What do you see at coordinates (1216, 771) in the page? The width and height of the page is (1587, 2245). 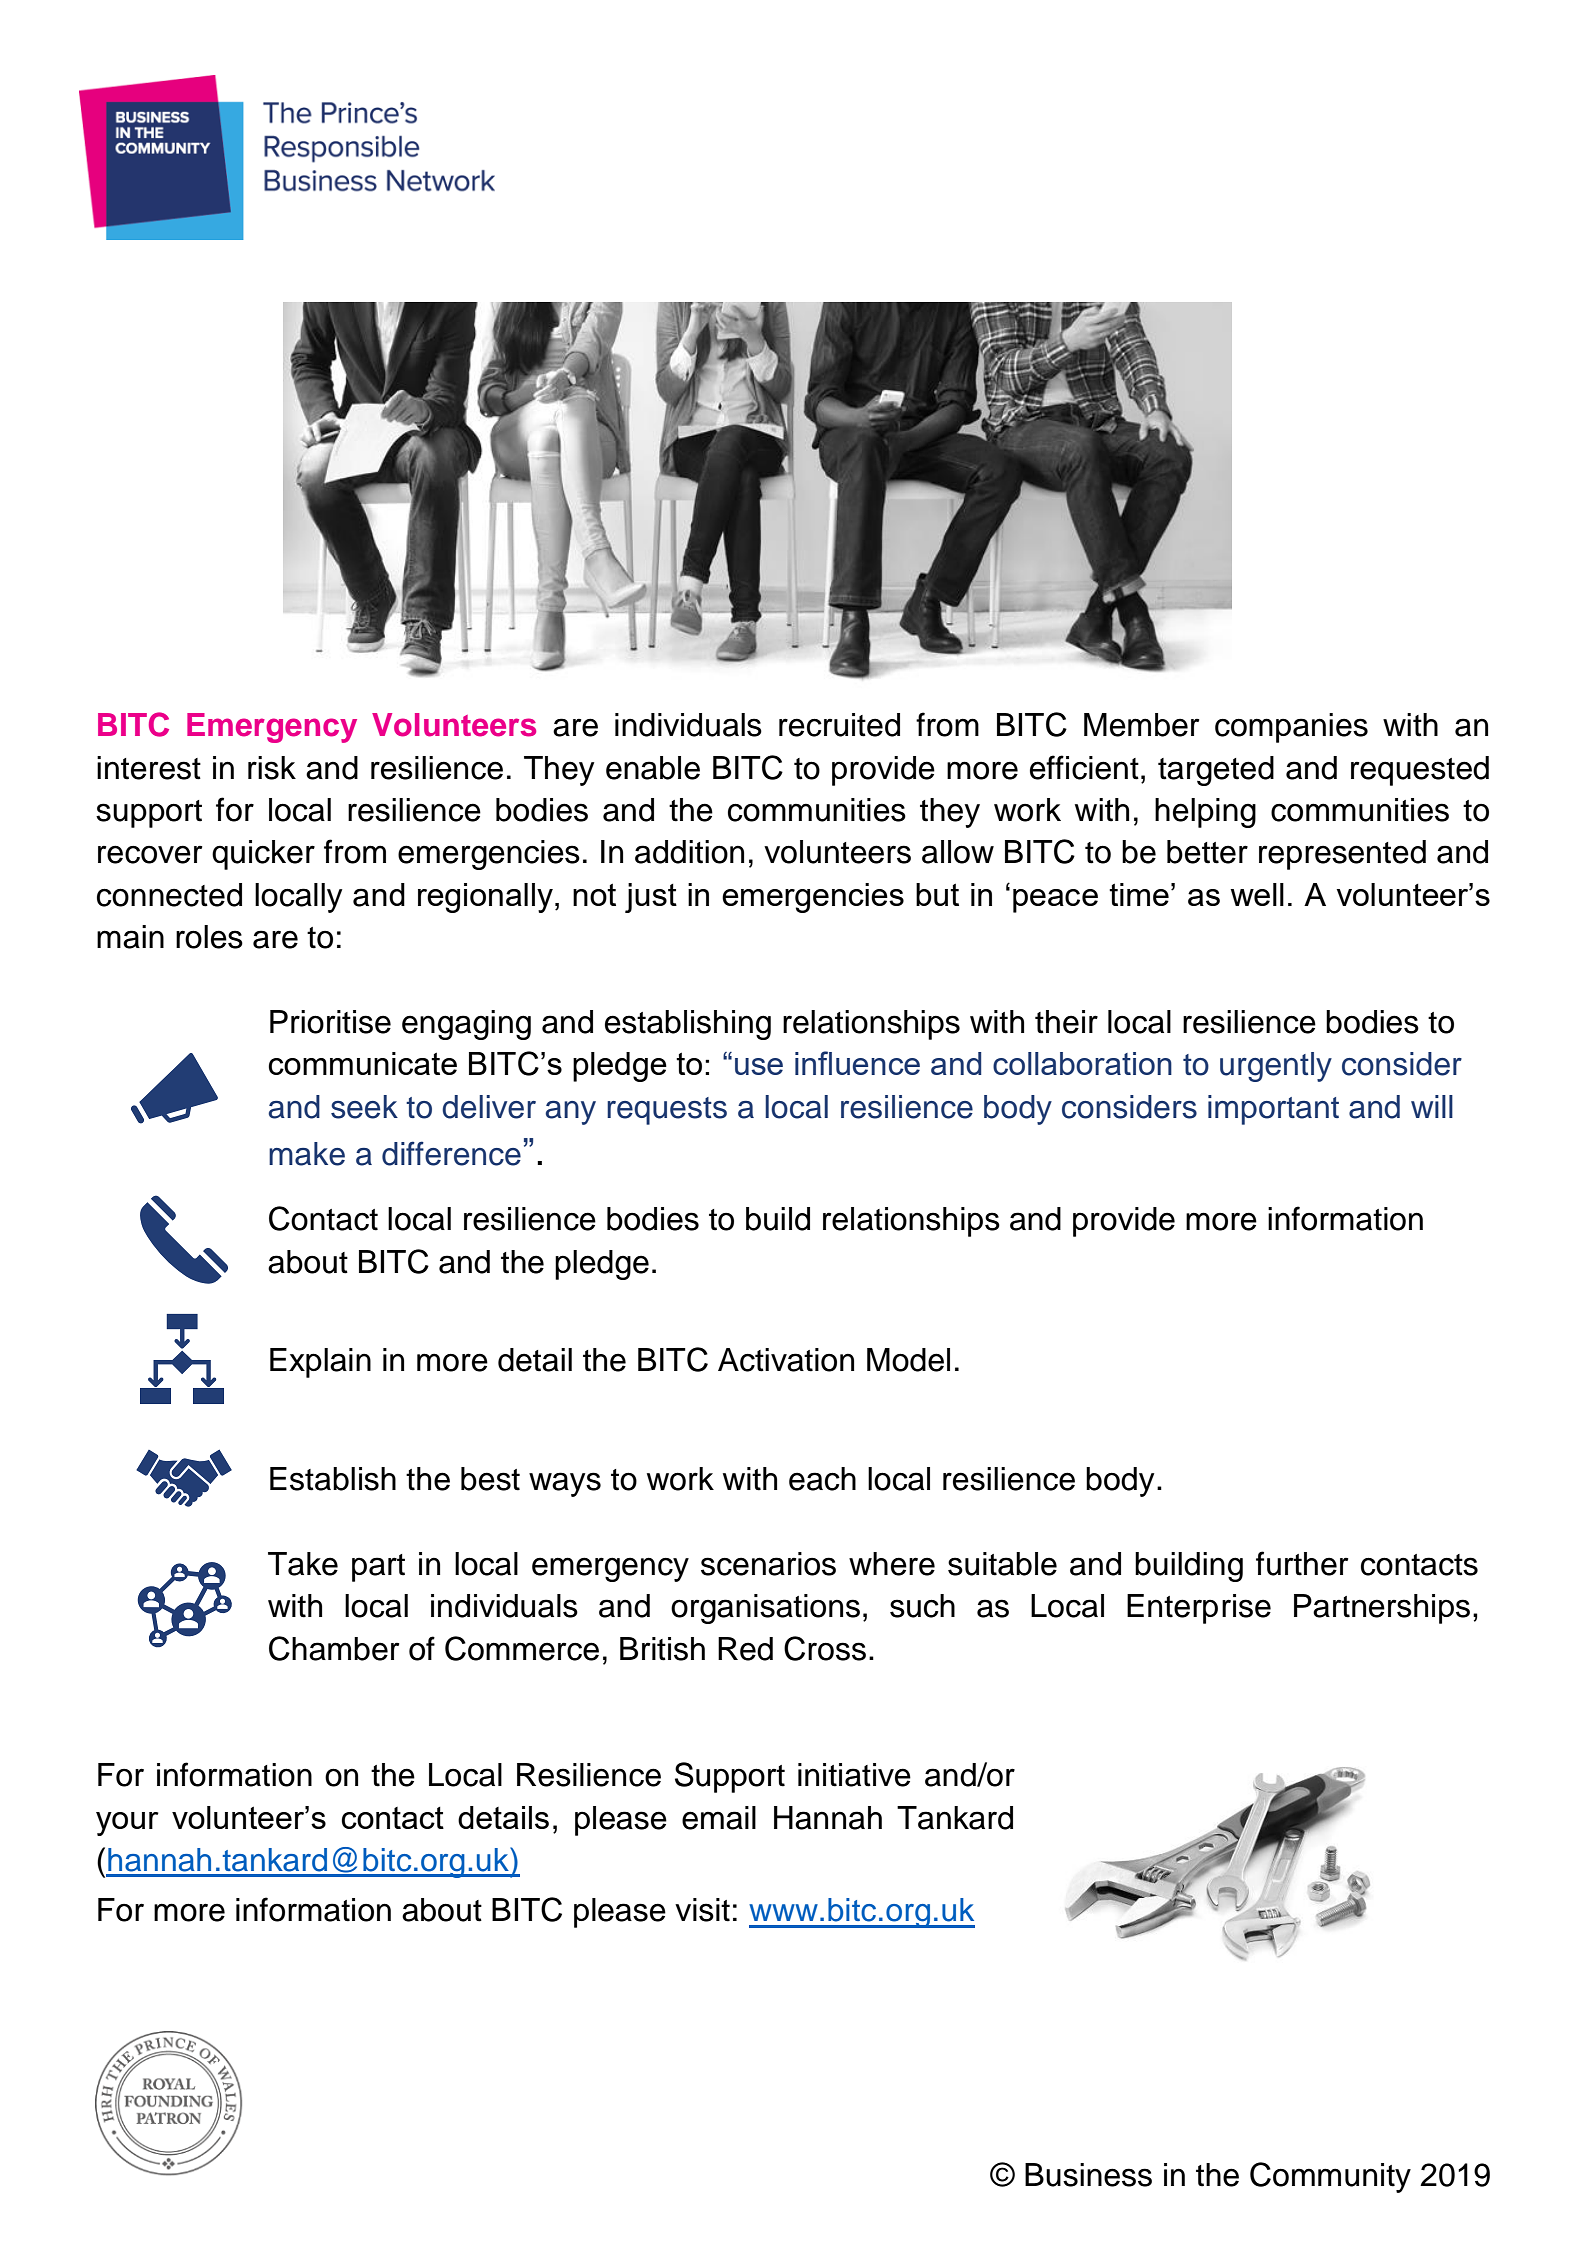 I see `targeted` at bounding box center [1216, 771].
